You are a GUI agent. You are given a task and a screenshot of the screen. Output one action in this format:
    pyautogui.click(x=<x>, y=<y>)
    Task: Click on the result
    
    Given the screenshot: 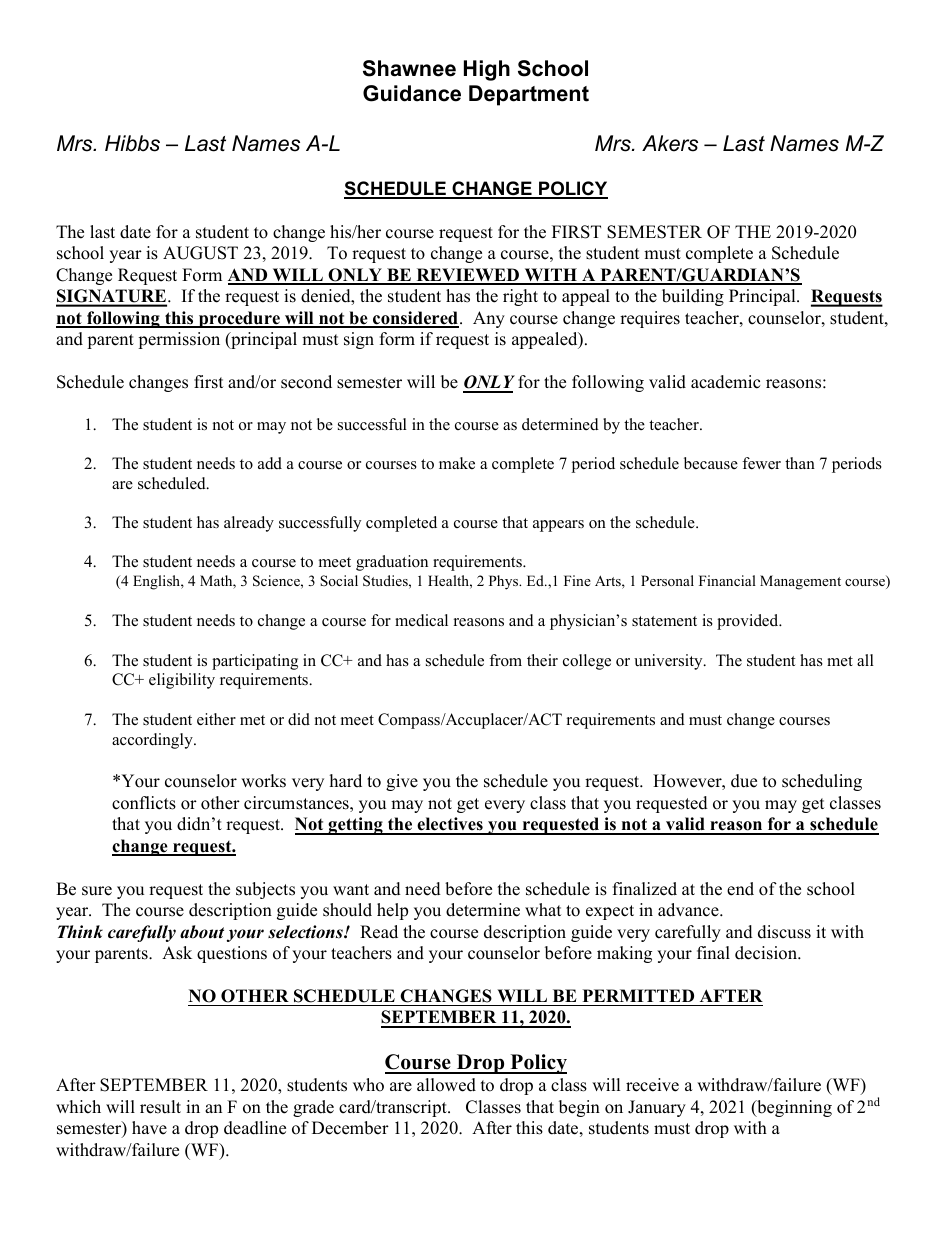 What is the action you would take?
    pyautogui.click(x=160, y=1107)
